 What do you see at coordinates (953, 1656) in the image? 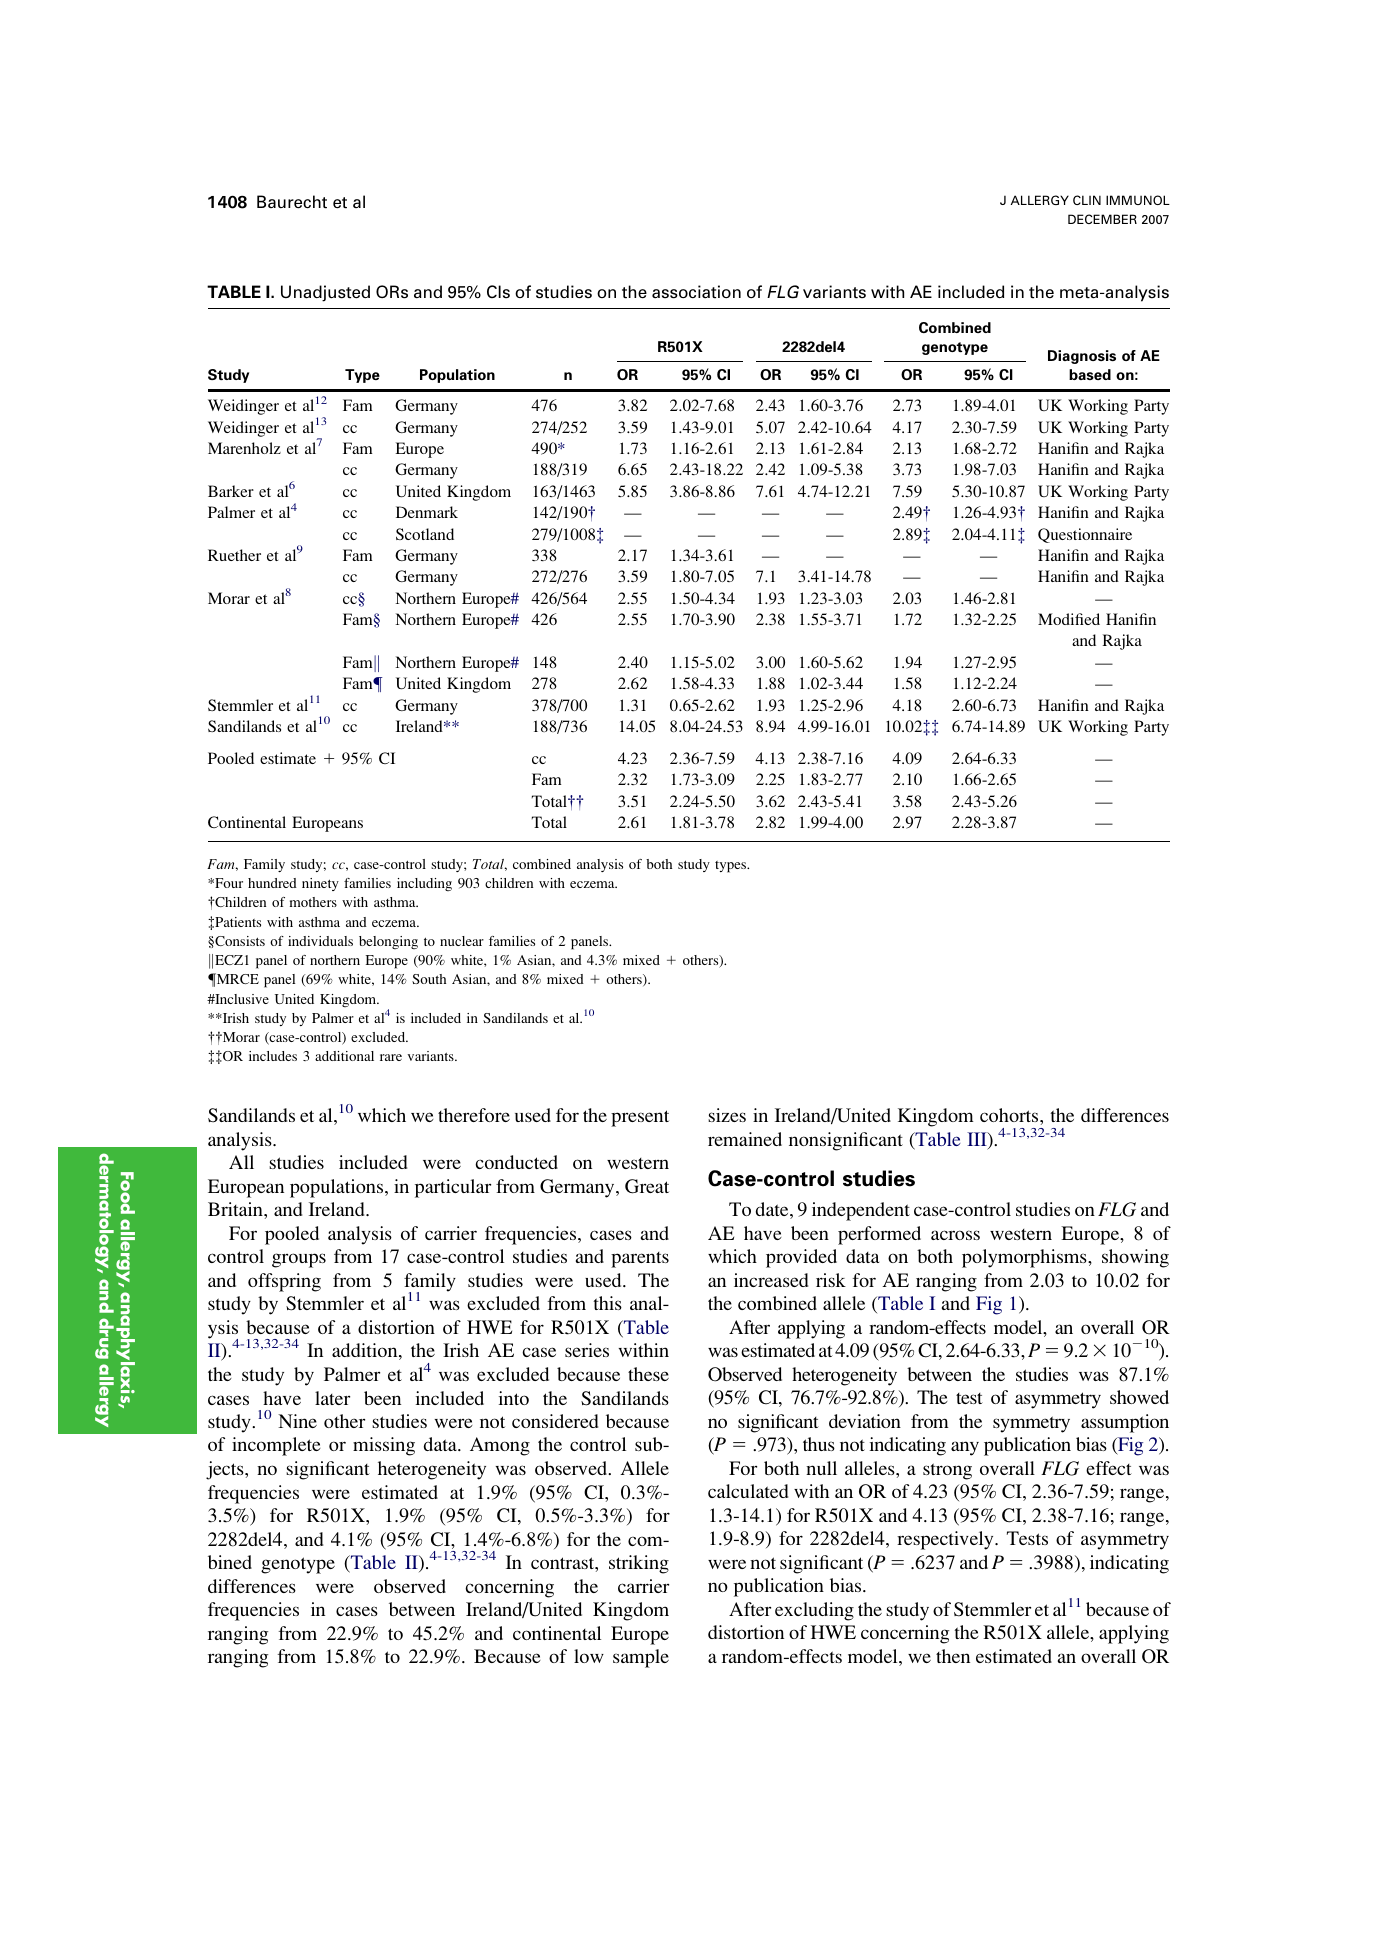
I see `then` at bounding box center [953, 1656].
